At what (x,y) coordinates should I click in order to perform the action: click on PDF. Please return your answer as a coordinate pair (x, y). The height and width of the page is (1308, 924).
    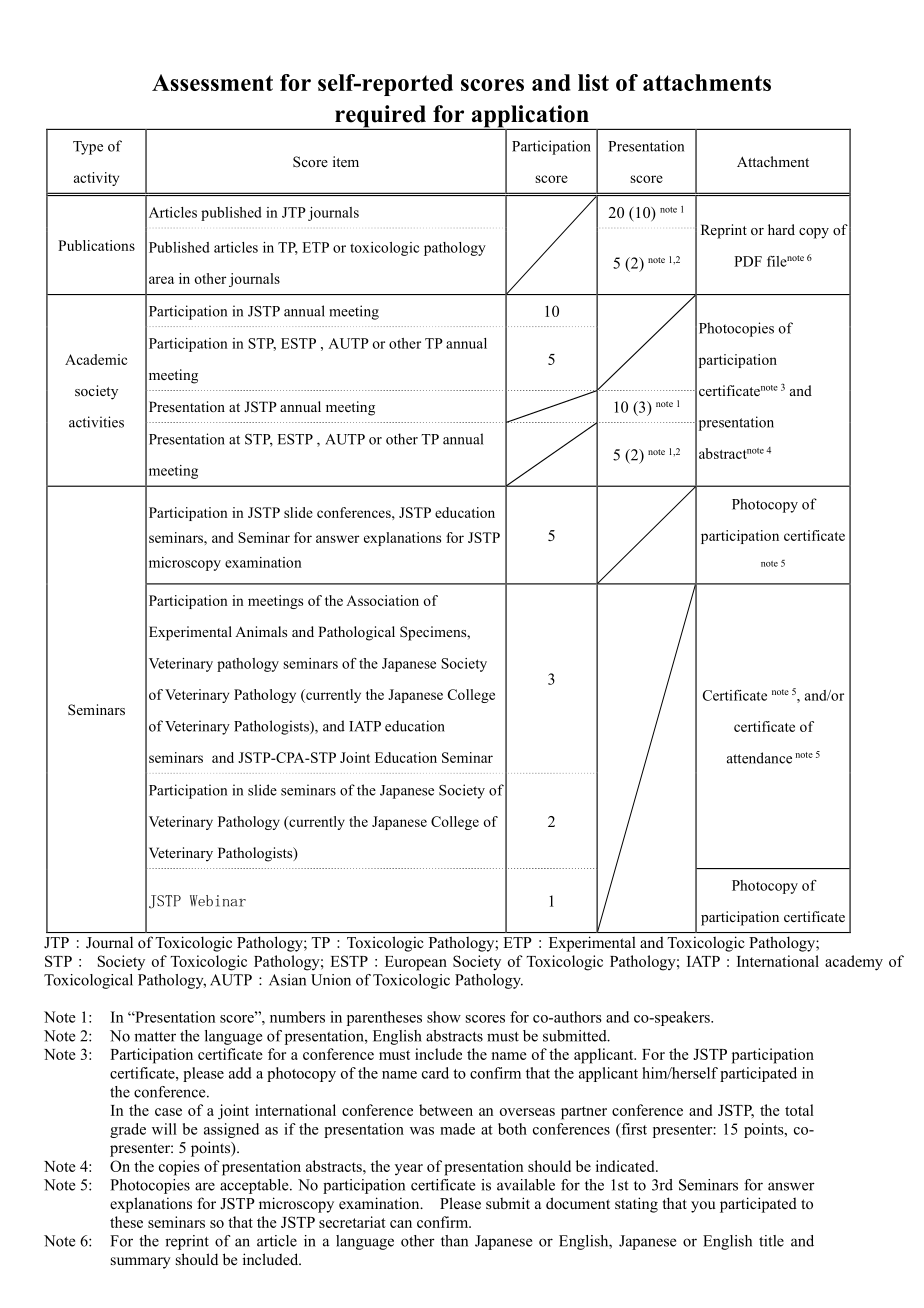
    Looking at the image, I should click on (748, 261).
